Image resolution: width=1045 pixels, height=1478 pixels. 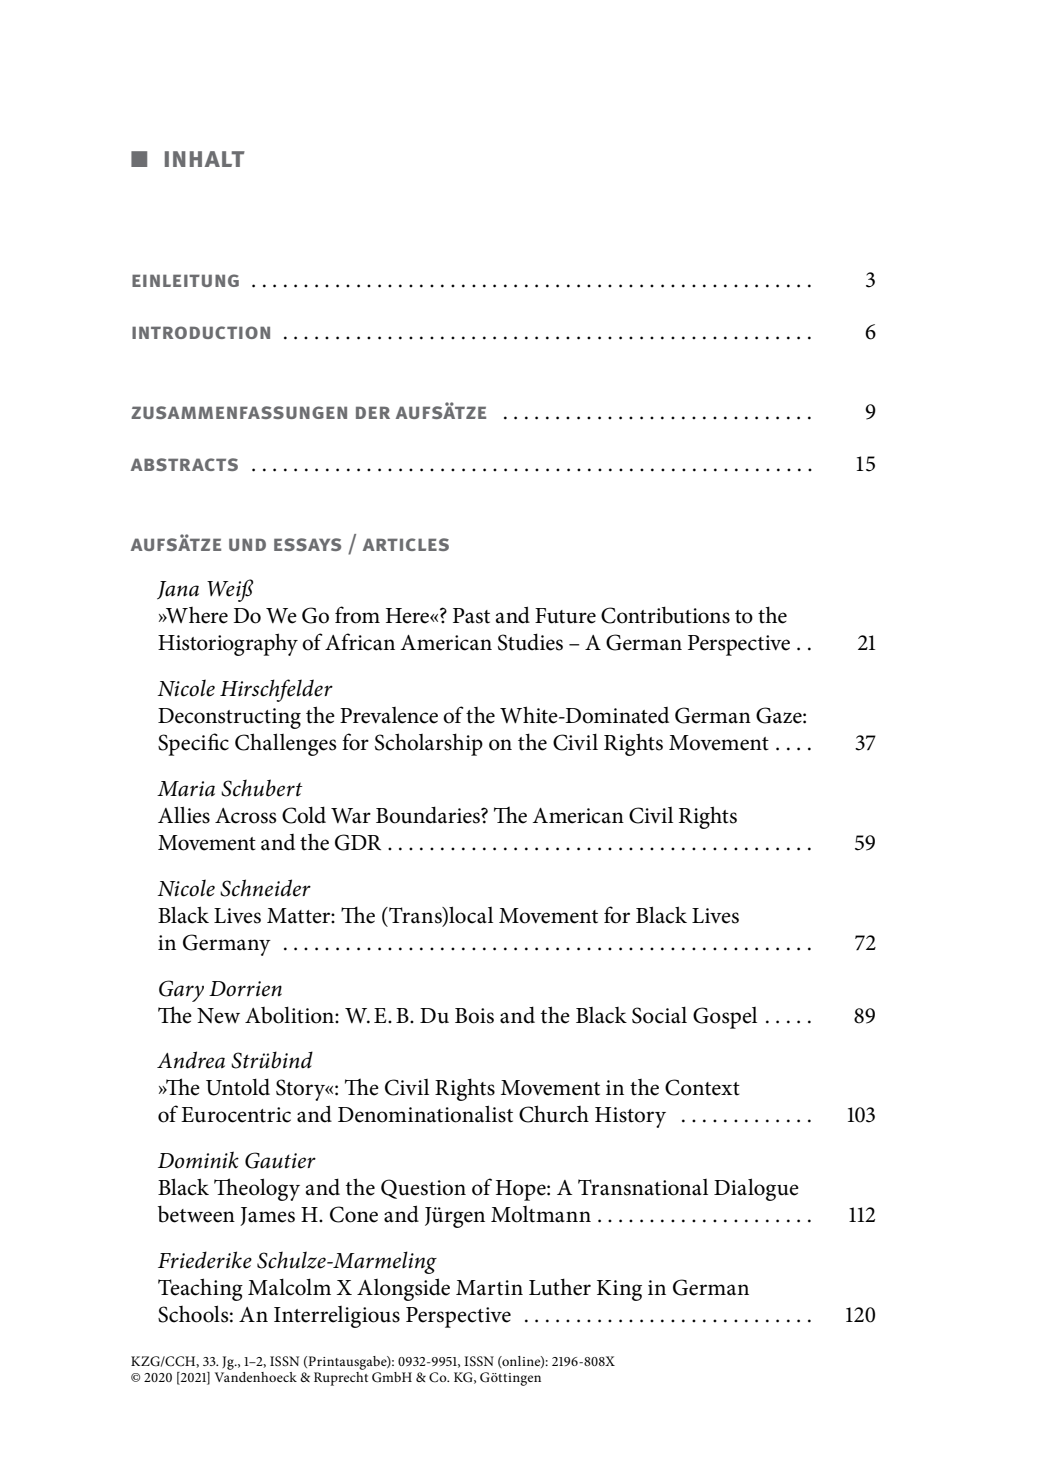 I want to click on Martin, so click(x=489, y=1288).
